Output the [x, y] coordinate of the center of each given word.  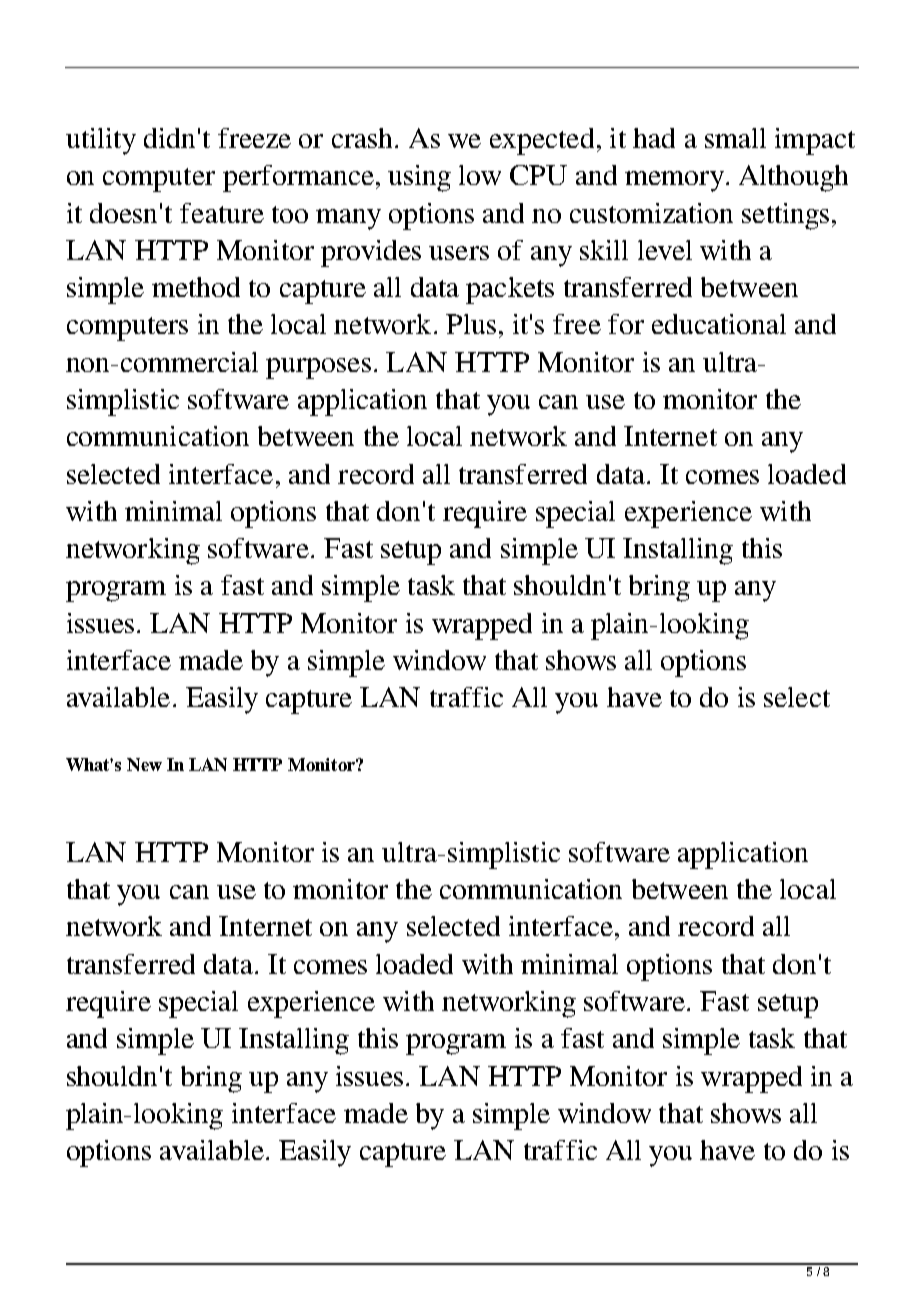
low [480, 175]
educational [719, 324]
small [735, 138]
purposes [318, 368]
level [665, 250]
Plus [471, 324]
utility [101, 141]
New [144, 764]
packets [510, 290]
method [196, 287]
